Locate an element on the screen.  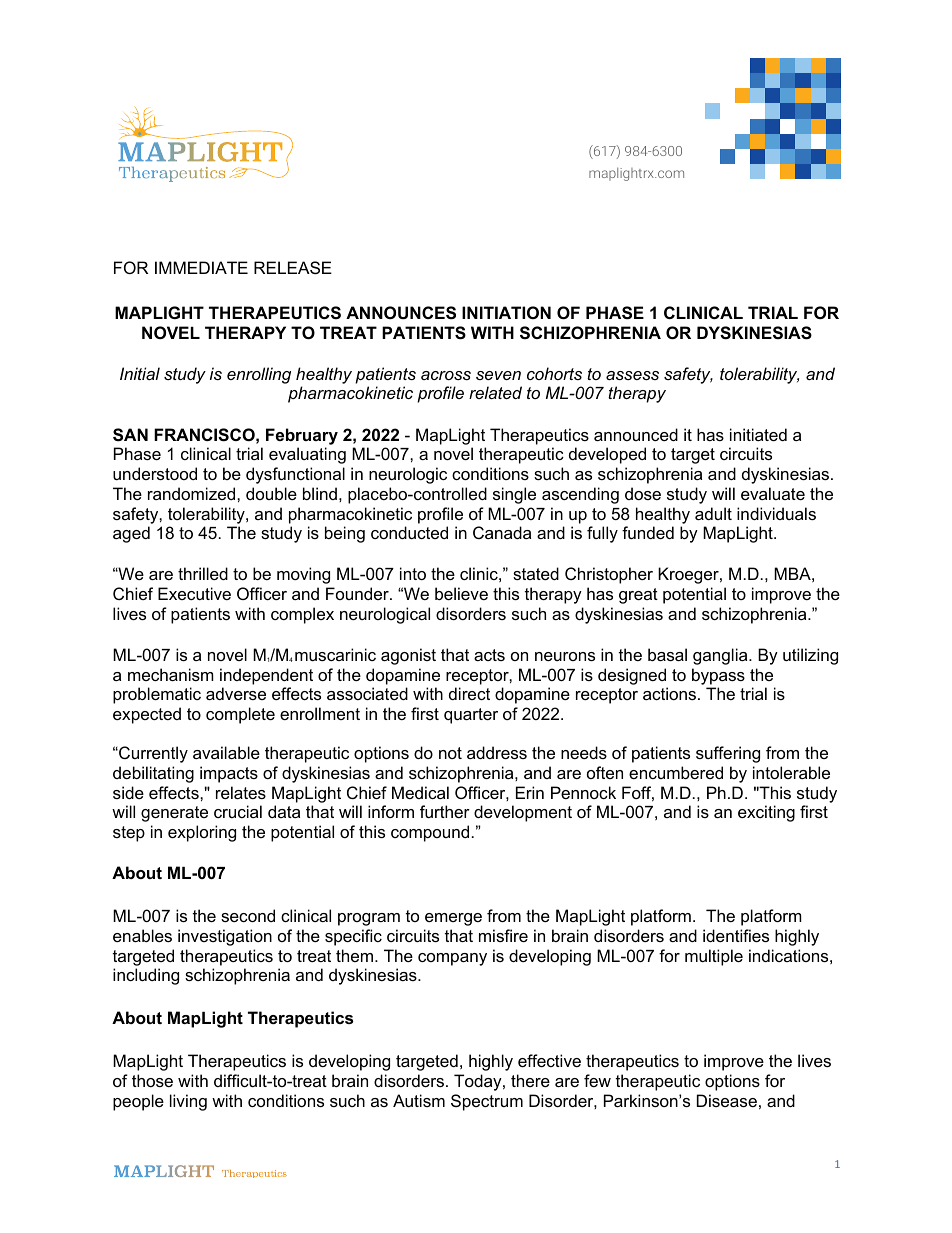
thrilled is located at coordinates (203, 573).
